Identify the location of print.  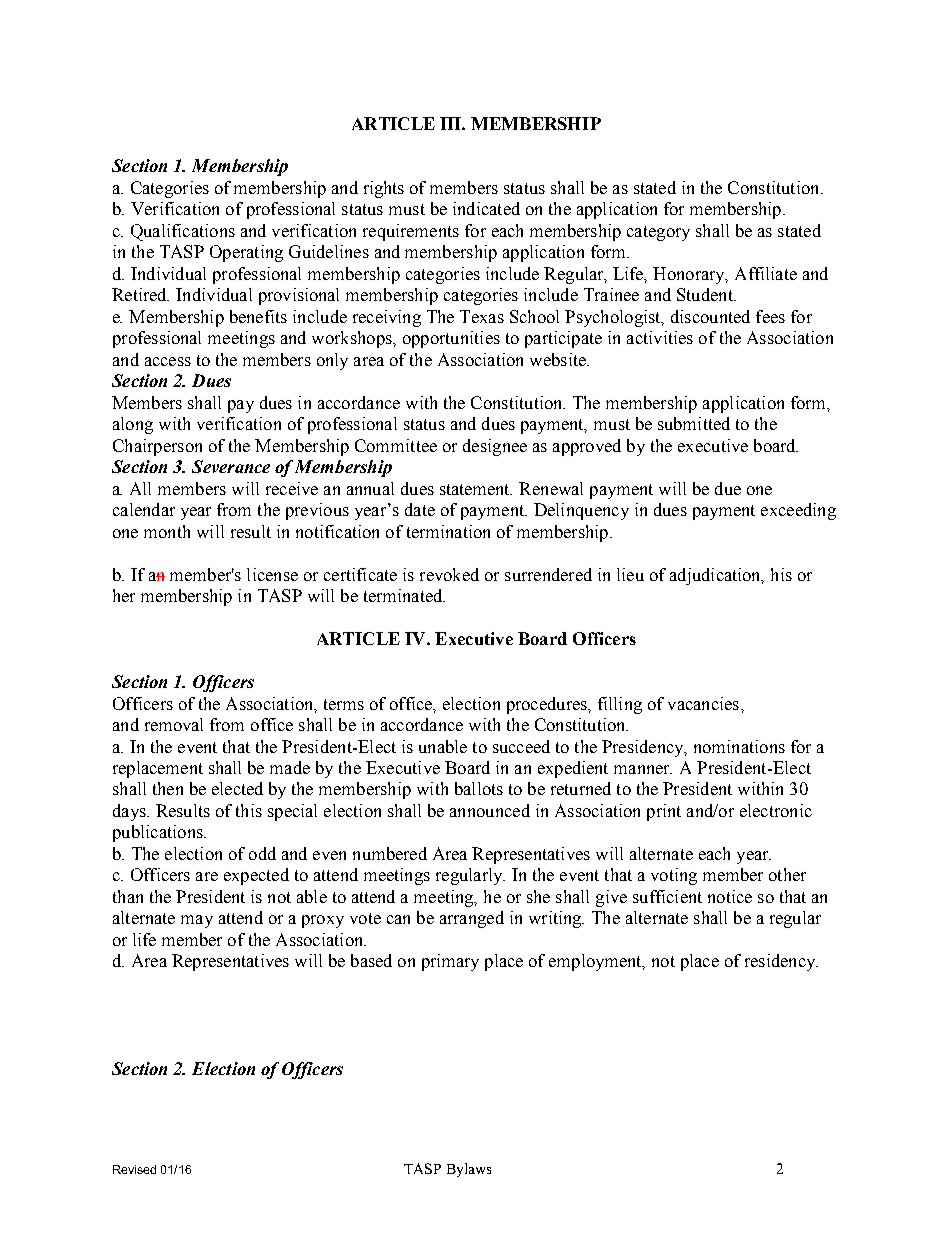
(664, 812).
